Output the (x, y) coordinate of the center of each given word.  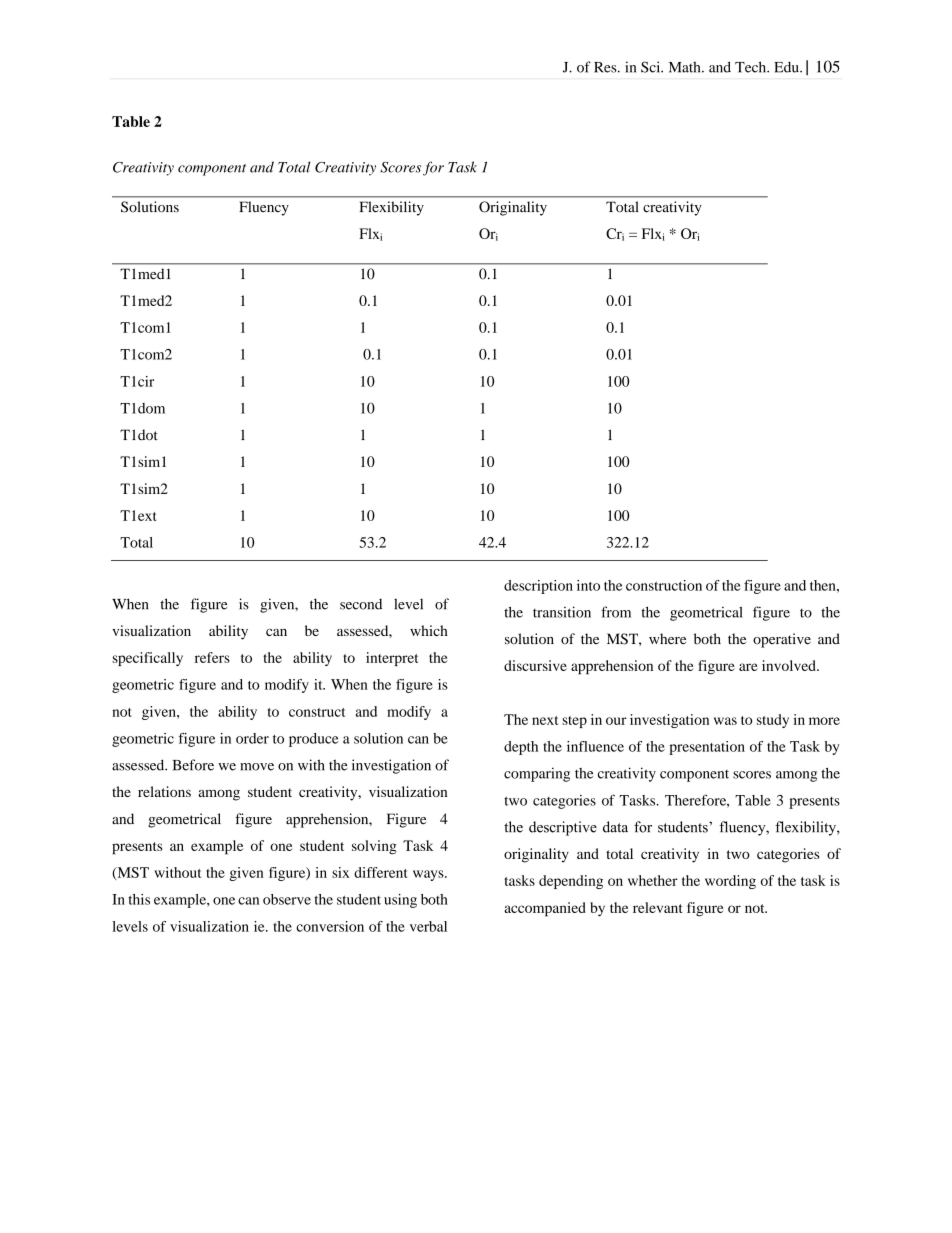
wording (730, 882)
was (725, 721)
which (429, 630)
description (538, 587)
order (252, 738)
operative (782, 640)
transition (562, 612)
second (361, 604)
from (616, 612)
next (545, 720)
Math (686, 67)
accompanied (545, 909)
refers (212, 657)
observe (287, 899)
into (588, 585)
